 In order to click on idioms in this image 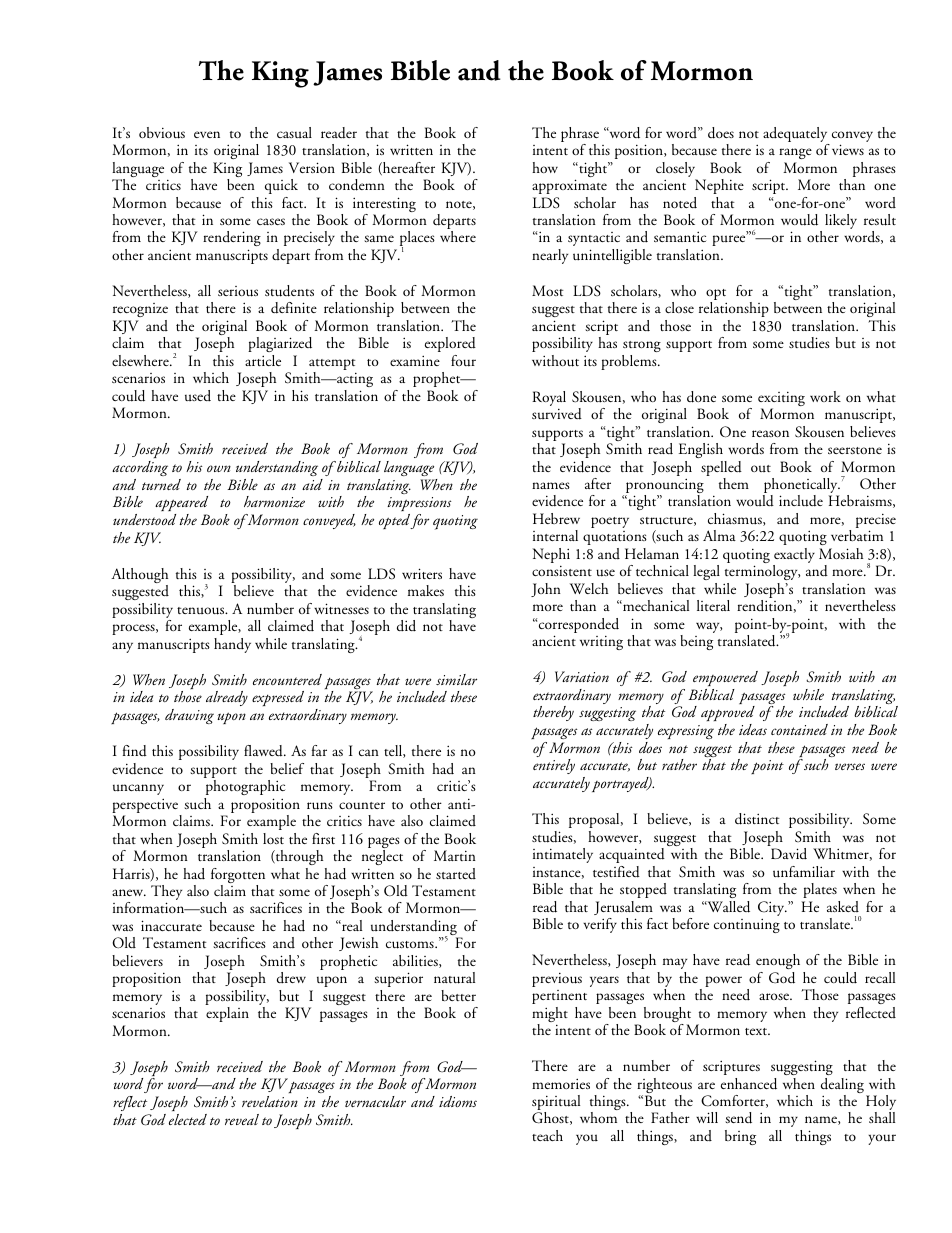, I will do `click(458, 1101)`.
